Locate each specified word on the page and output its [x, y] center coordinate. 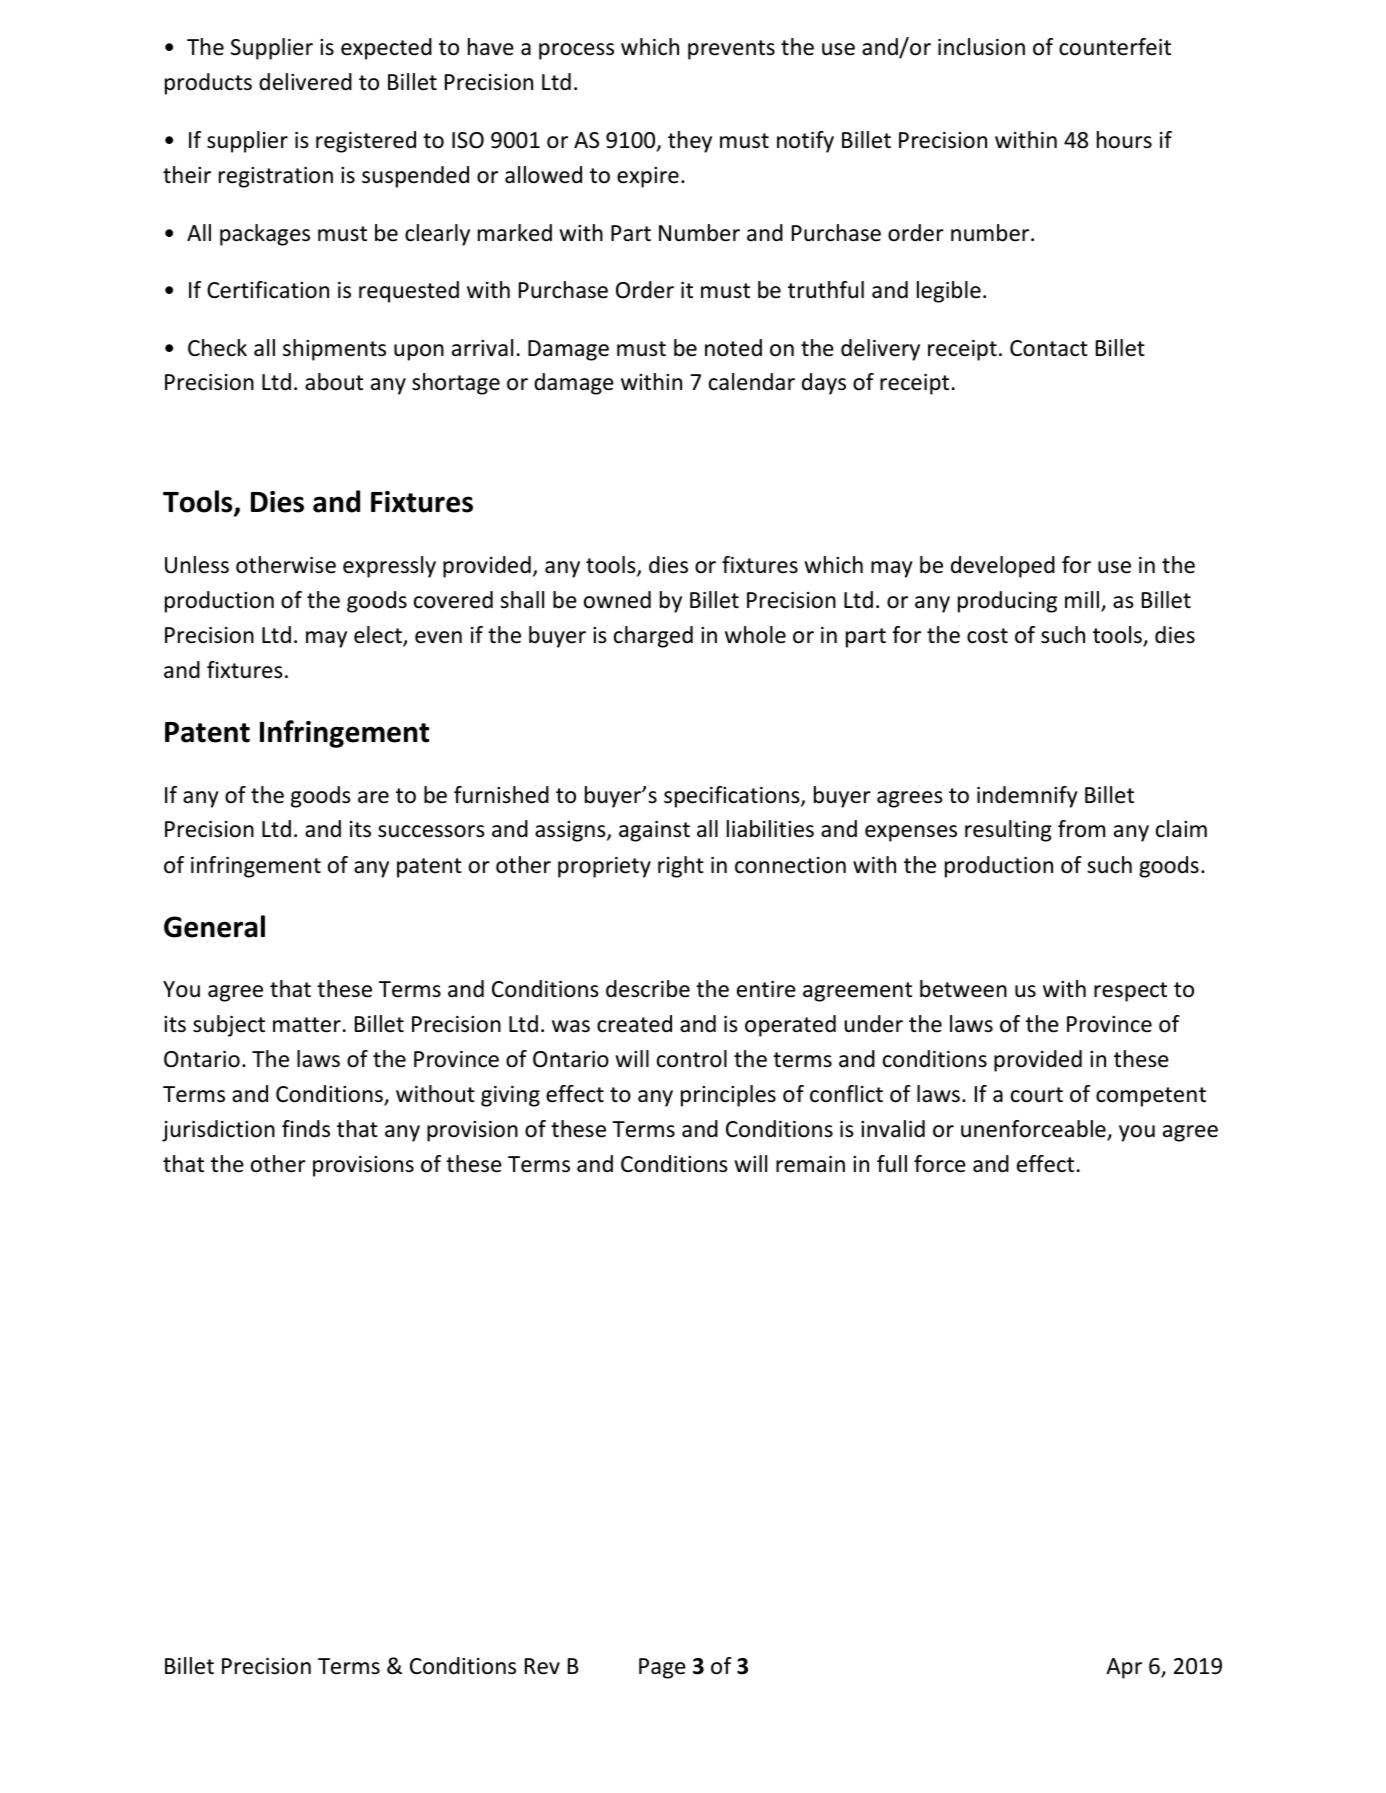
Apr [1124, 1668]
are [373, 797]
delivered [305, 82]
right [681, 867]
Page [662, 1668]
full [892, 1164]
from [1081, 829]
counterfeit [1115, 47]
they [690, 142]
